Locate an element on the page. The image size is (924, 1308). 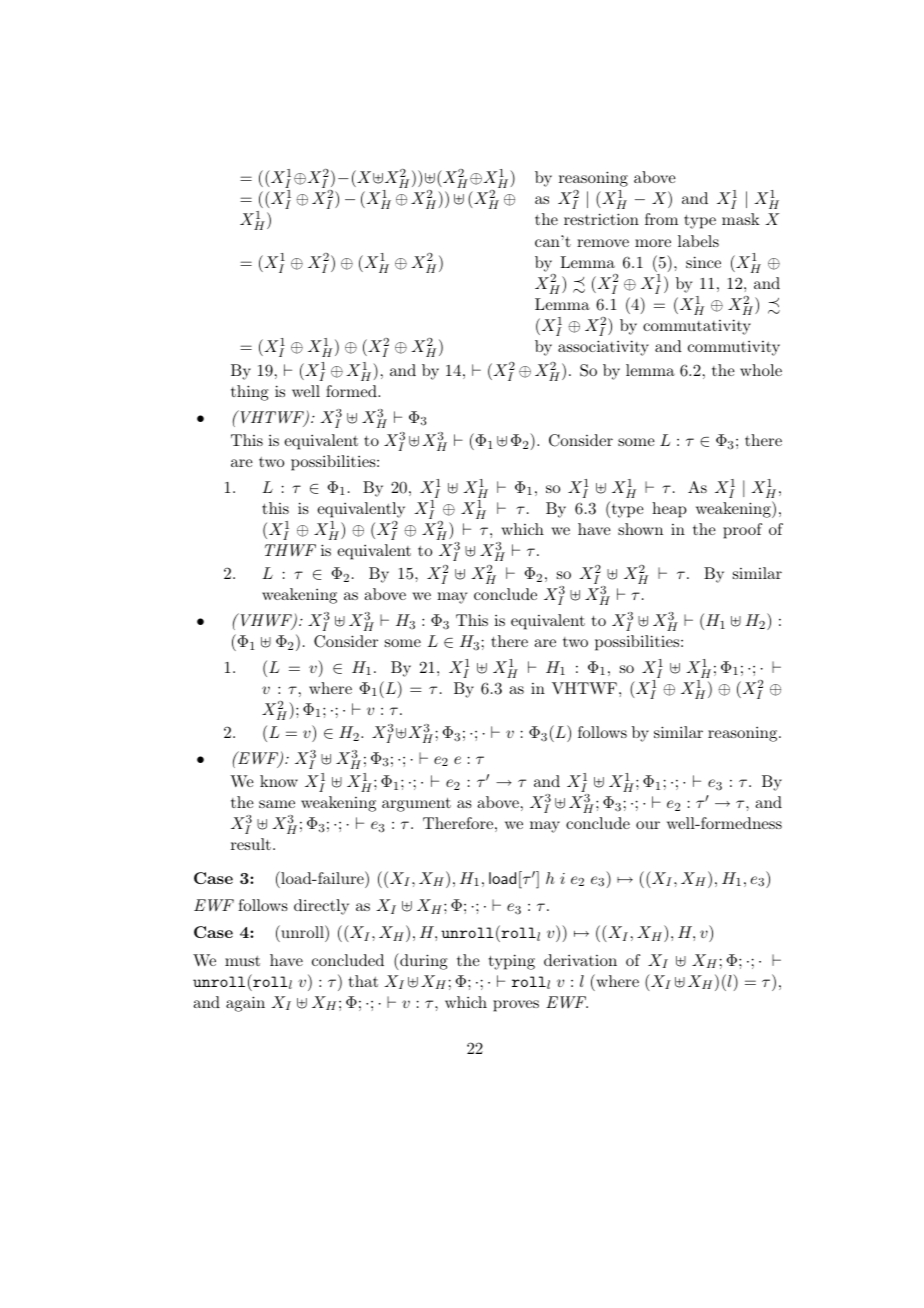
remove is located at coordinates (603, 243).
